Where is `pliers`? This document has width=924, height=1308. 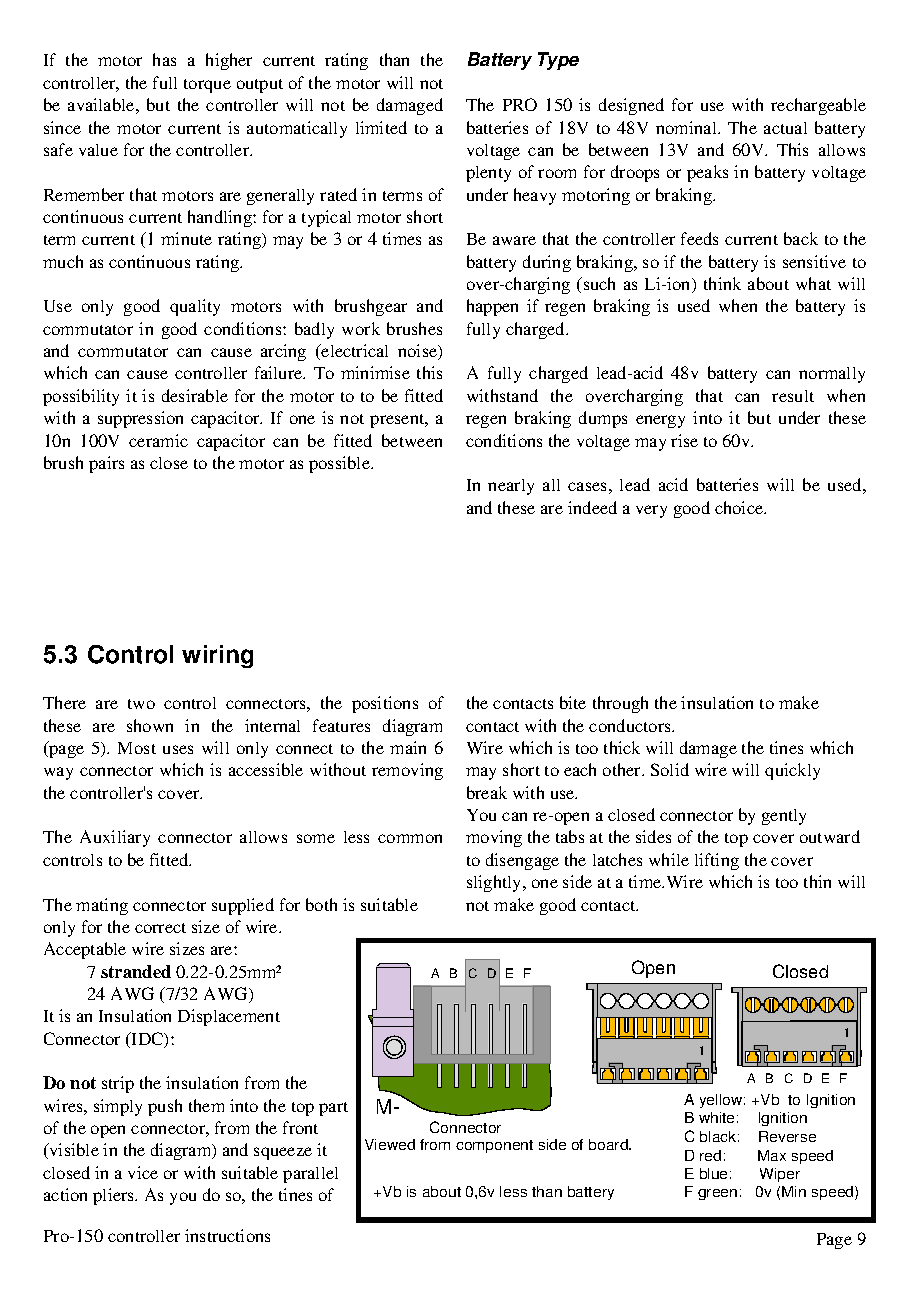 pliers is located at coordinates (115, 1196).
